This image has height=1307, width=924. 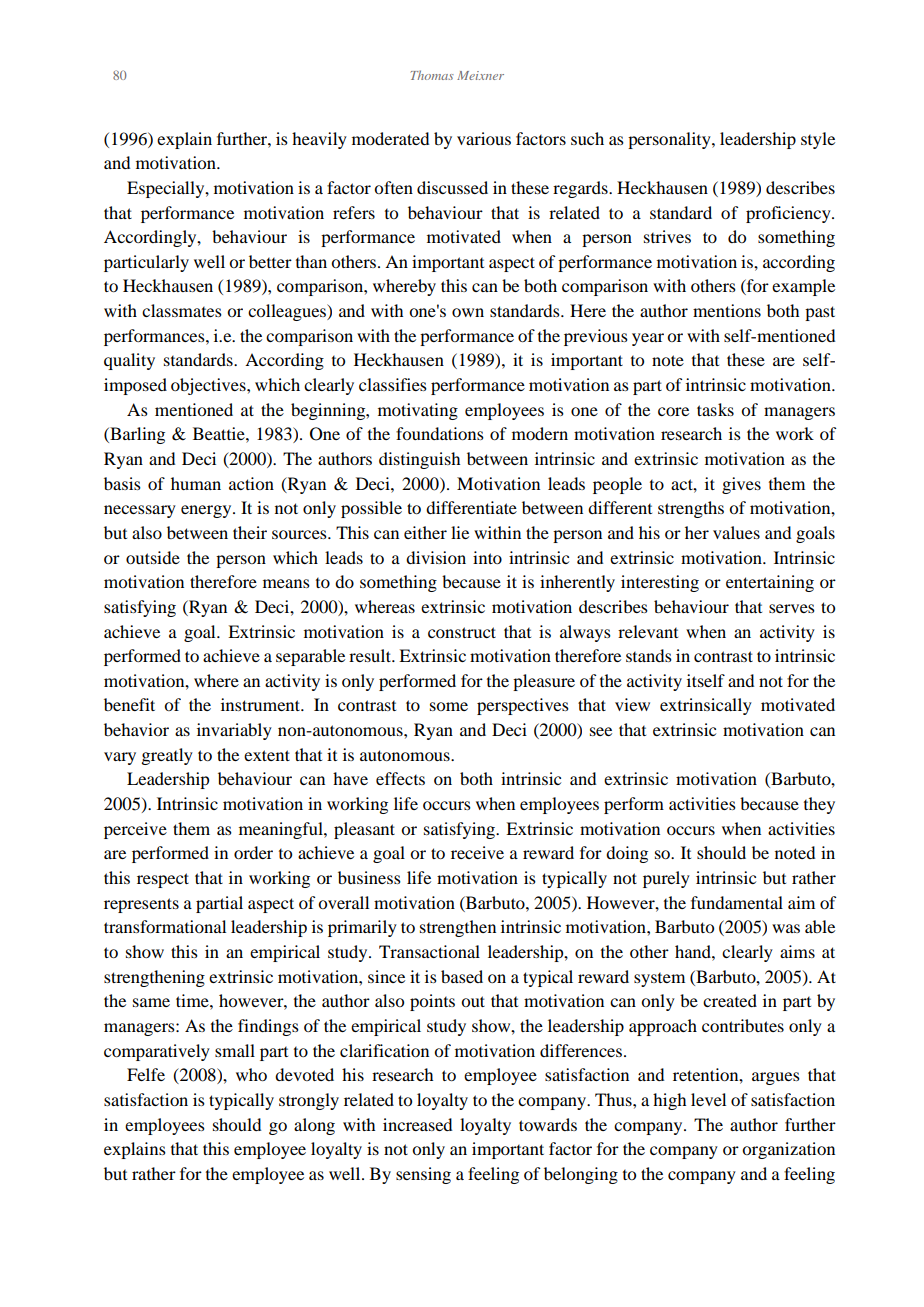 I want to click on they, so click(x=819, y=805).
